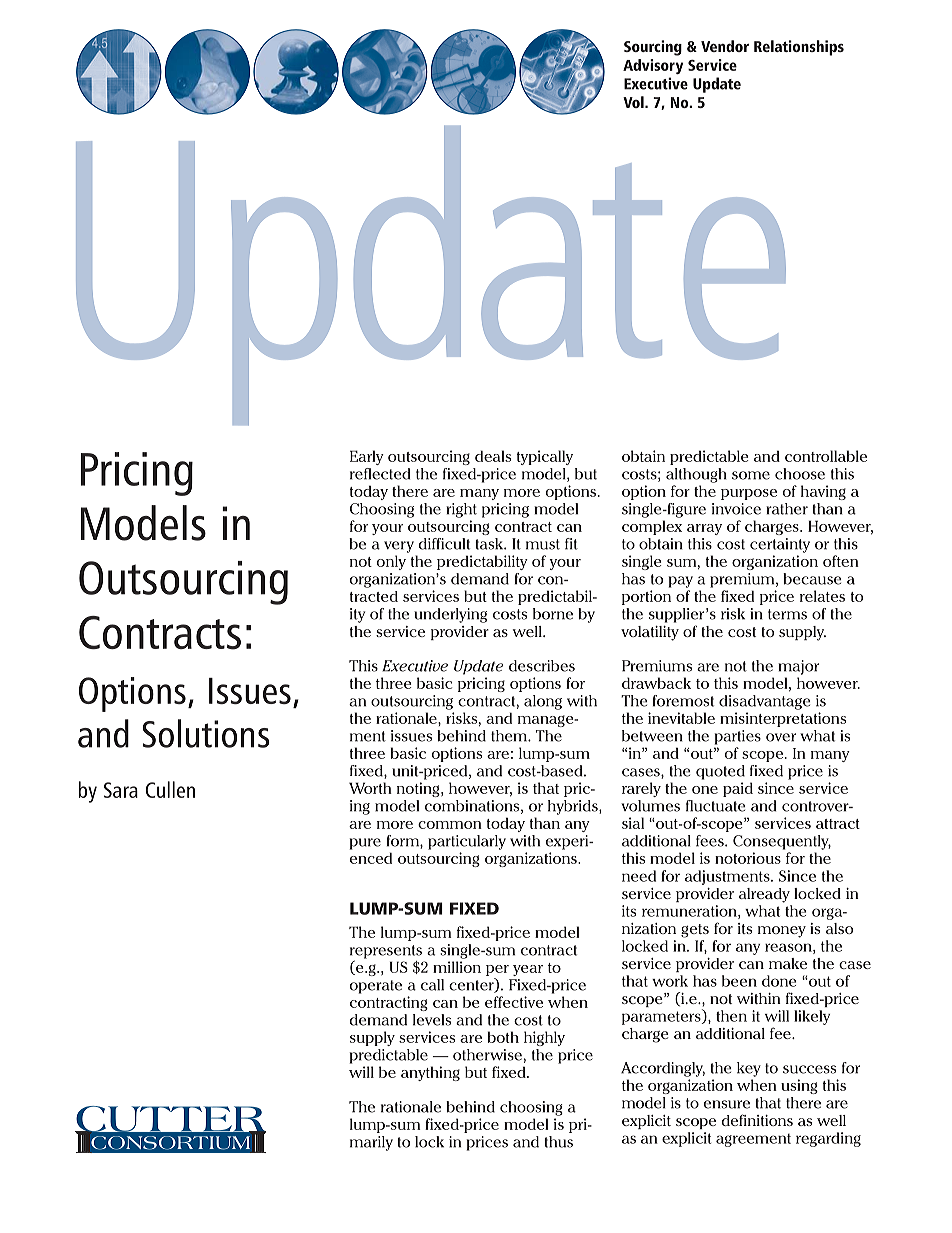 The height and width of the image is (1233, 952). I want to click on some, so click(751, 475).
